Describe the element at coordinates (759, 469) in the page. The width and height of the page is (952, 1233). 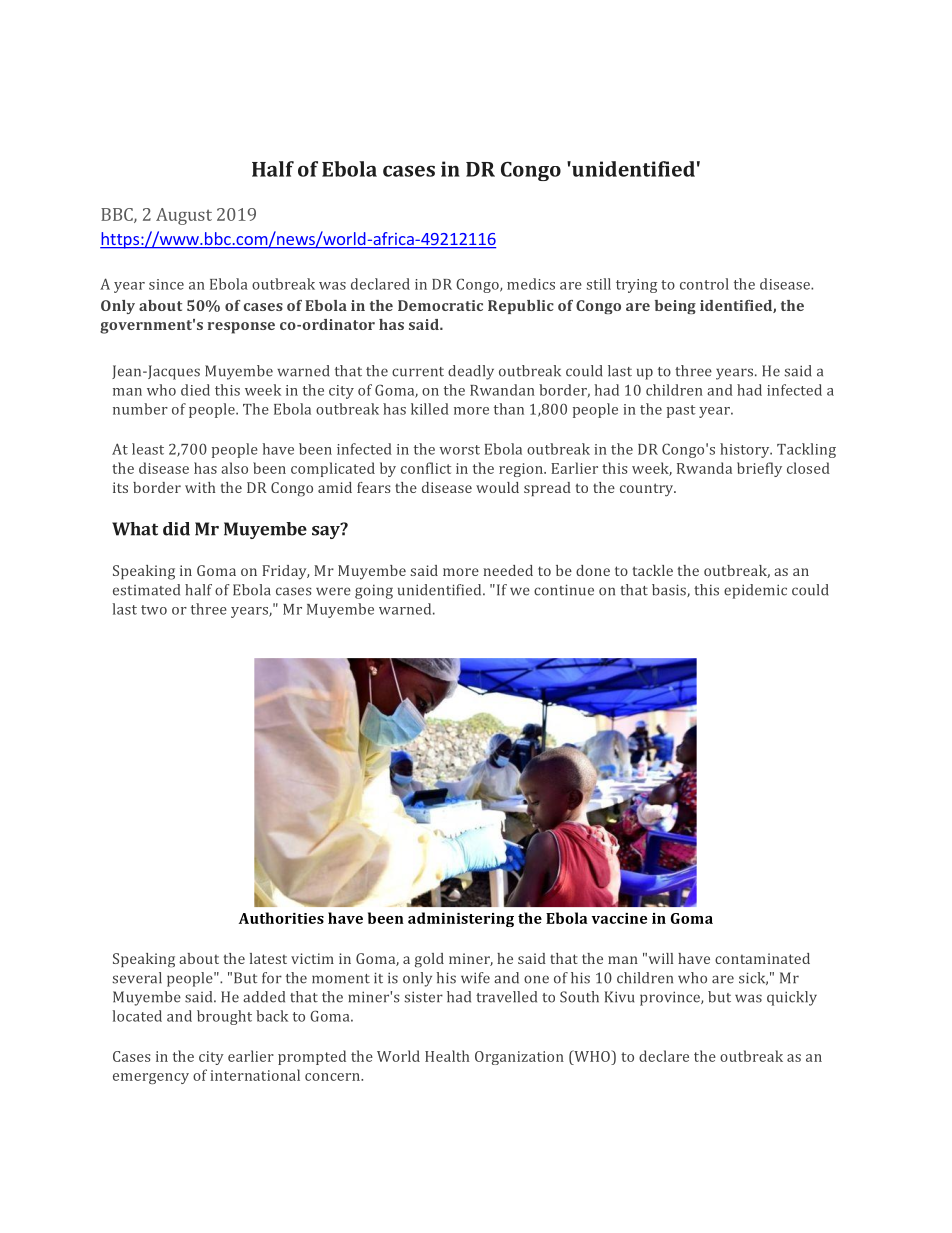
I see `briefly` at that location.
